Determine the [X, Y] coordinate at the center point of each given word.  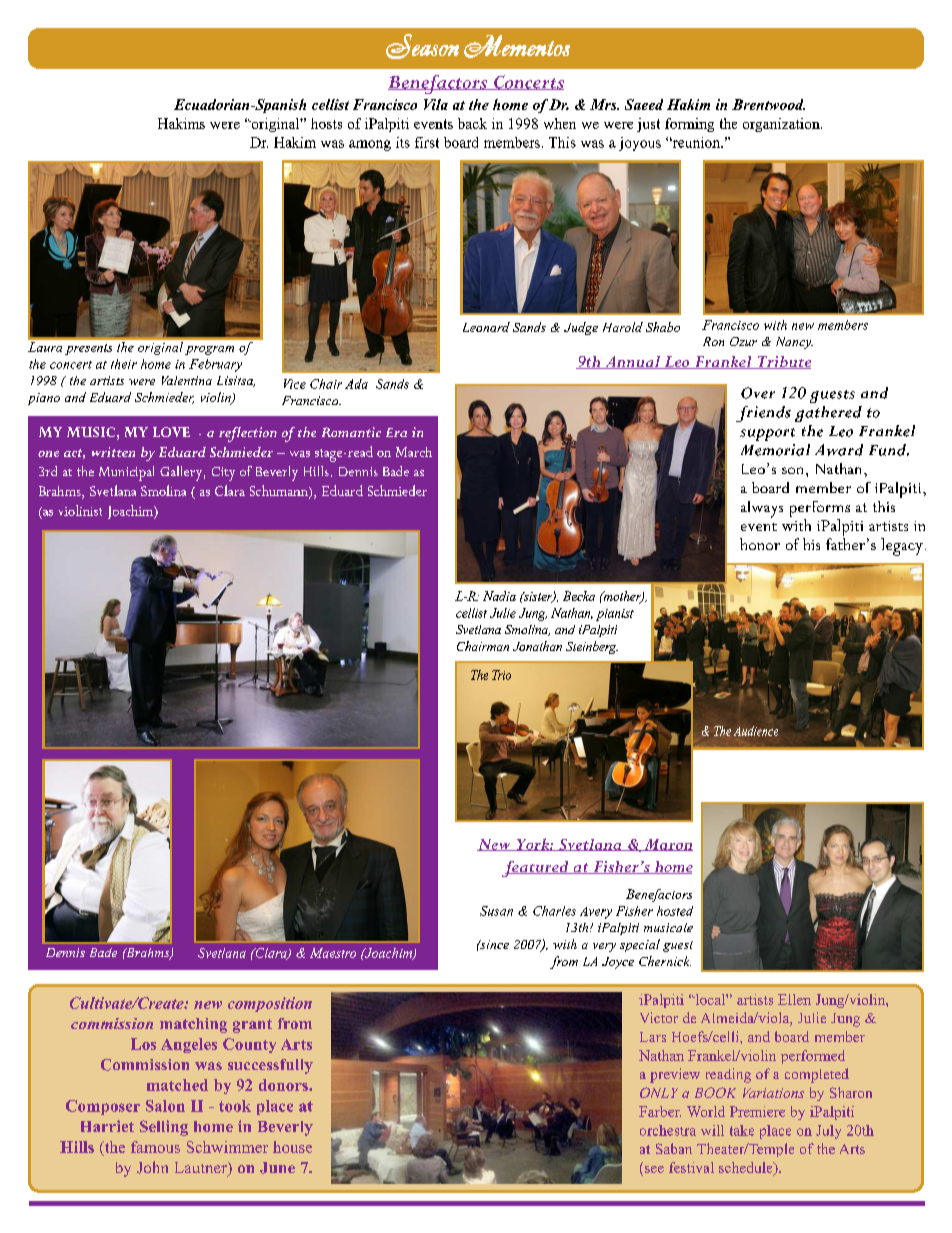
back [472, 123]
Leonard [486, 327]
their [124, 364]
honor [760, 544]
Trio [501, 675]
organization [782, 125]
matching [193, 1025]
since [493, 944]
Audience [756, 731]
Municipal [126, 473]
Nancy [794, 343]
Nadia [499, 596]
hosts [326, 123]
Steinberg [592, 647]
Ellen [794, 999]
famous [155, 1147]
